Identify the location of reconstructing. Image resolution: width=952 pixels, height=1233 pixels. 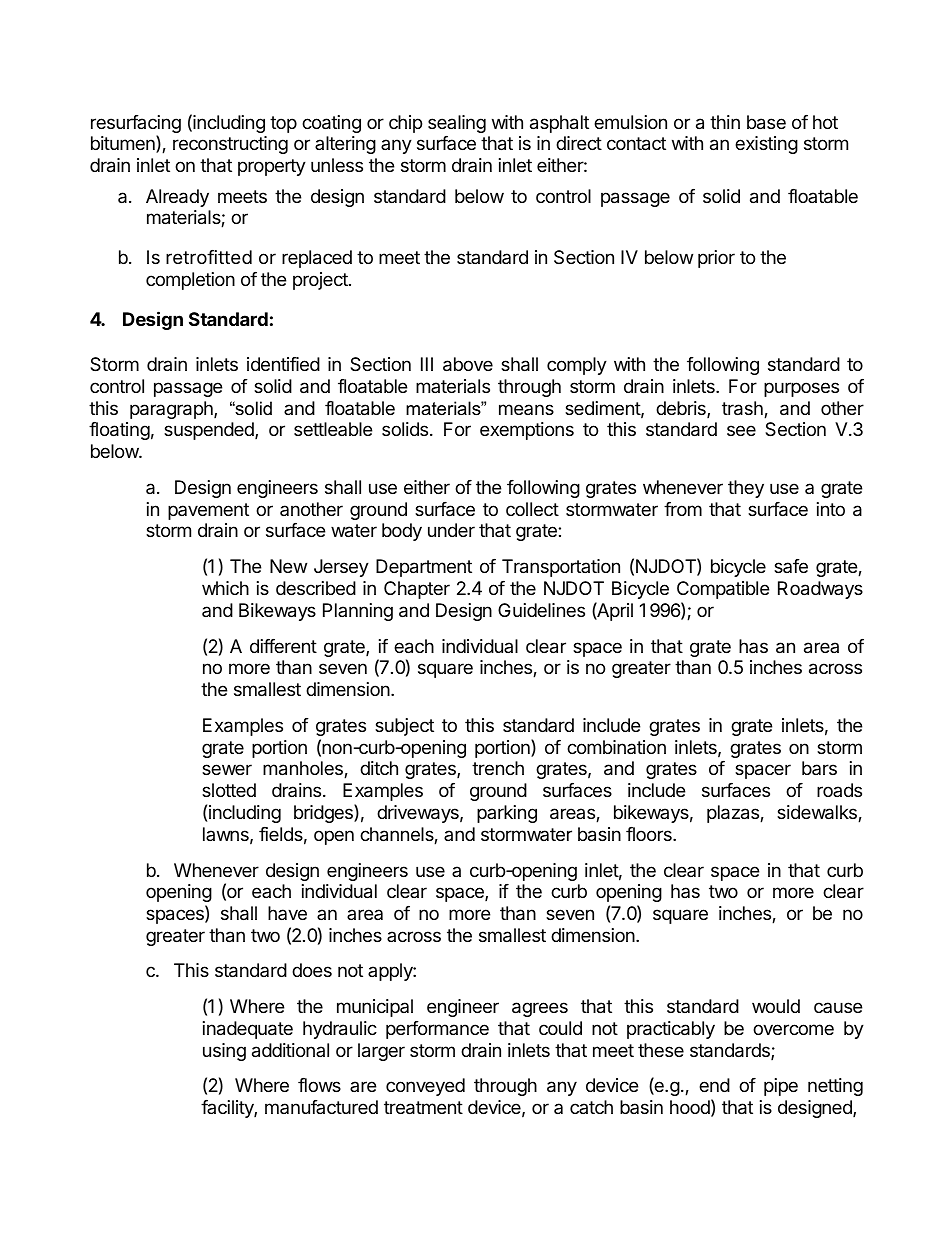
(230, 145).
